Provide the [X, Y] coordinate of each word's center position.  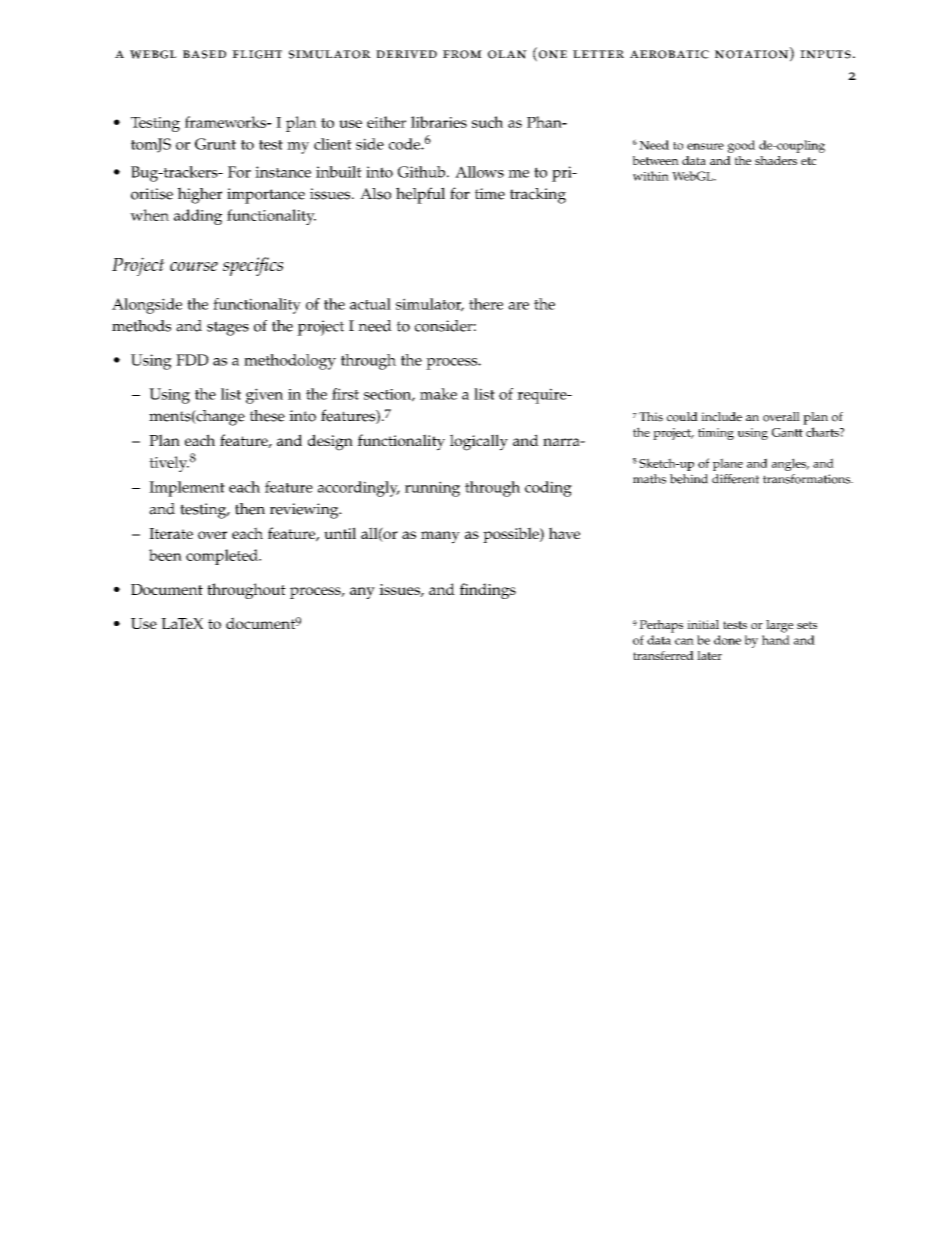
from [462, 54]
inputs [825, 54]
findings [488, 591]
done [727, 640]
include [721, 417]
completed [223, 557]
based [204, 54]
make [438, 394]
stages [228, 328]
